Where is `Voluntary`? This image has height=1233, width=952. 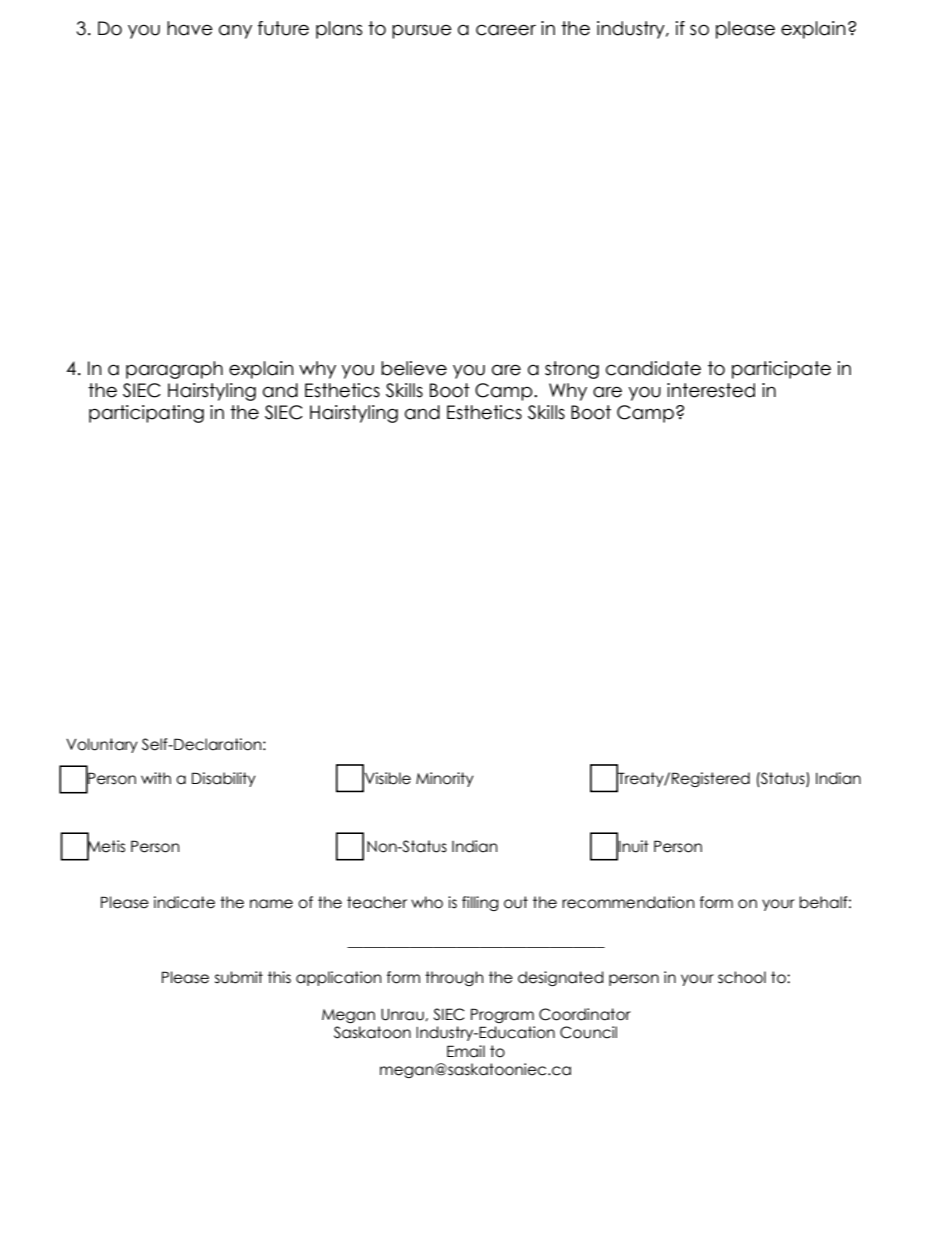 Voluntary is located at coordinates (102, 745).
